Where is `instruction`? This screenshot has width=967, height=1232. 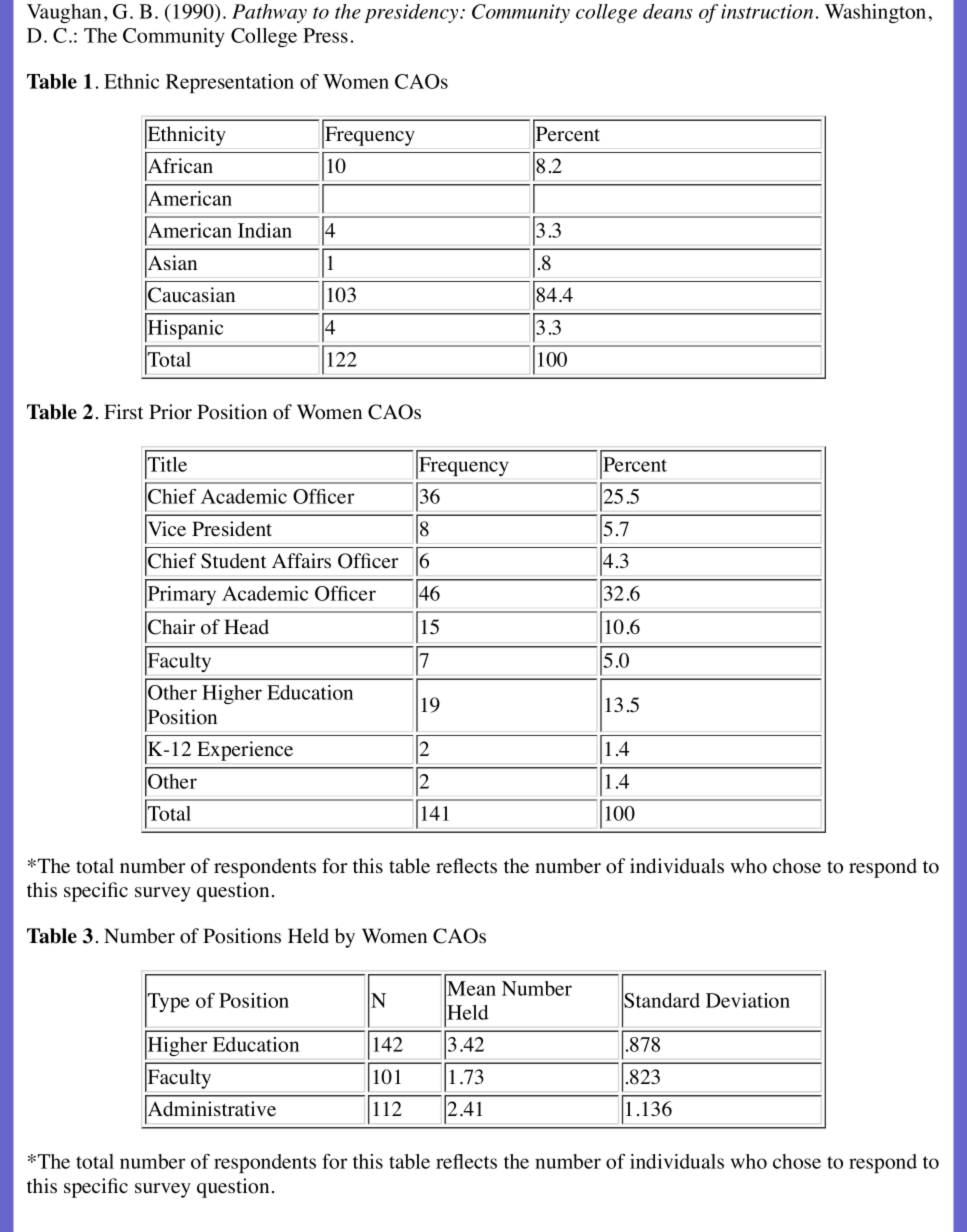
instruction is located at coordinates (767, 11).
